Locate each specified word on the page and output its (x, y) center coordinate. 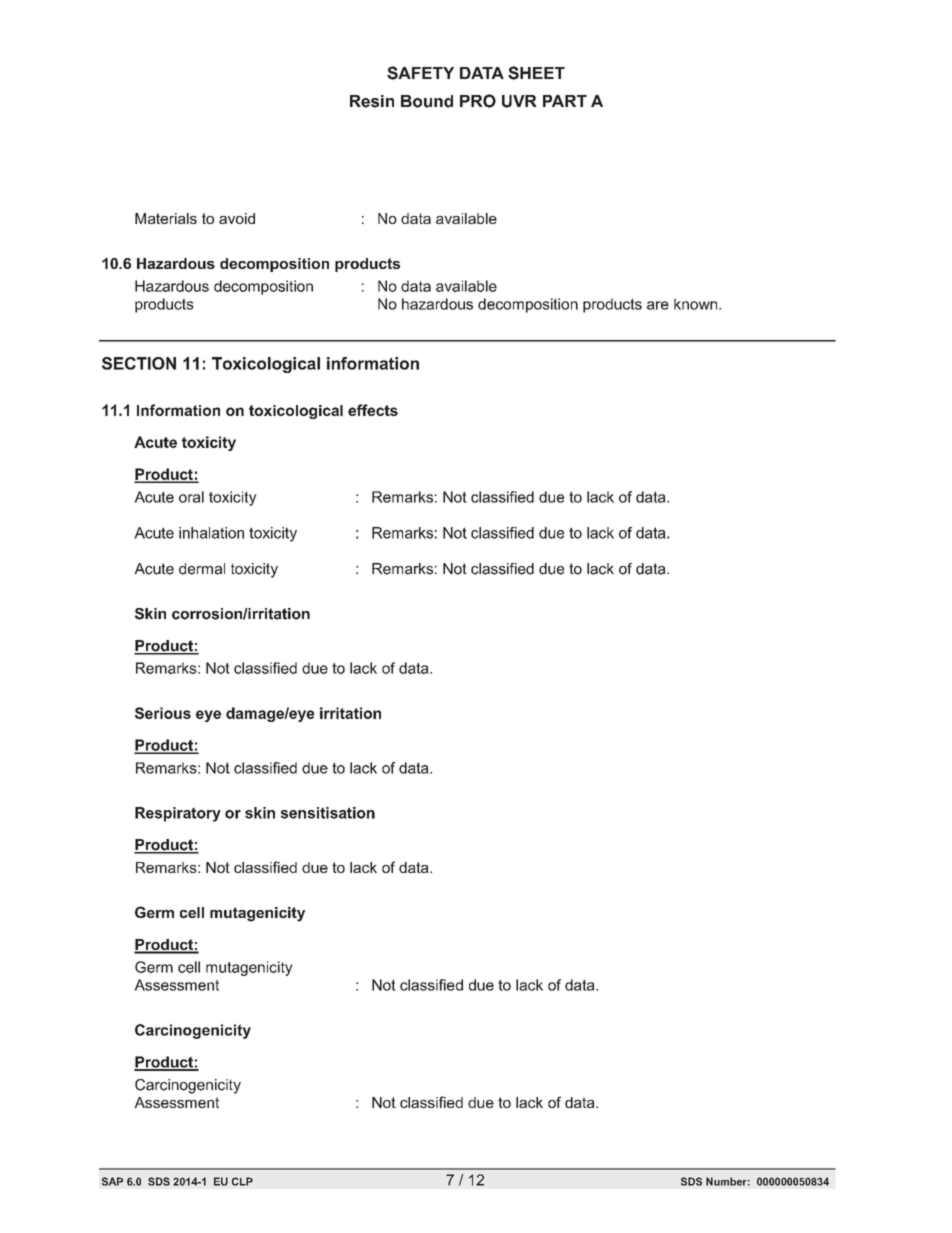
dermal (202, 569)
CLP (242, 1181)
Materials (166, 218)
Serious (163, 713)
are (658, 305)
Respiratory (178, 814)
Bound (427, 101)
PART (565, 101)
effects (373, 410)
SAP (112, 1181)
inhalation (211, 533)
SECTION (139, 363)
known (697, 304)
